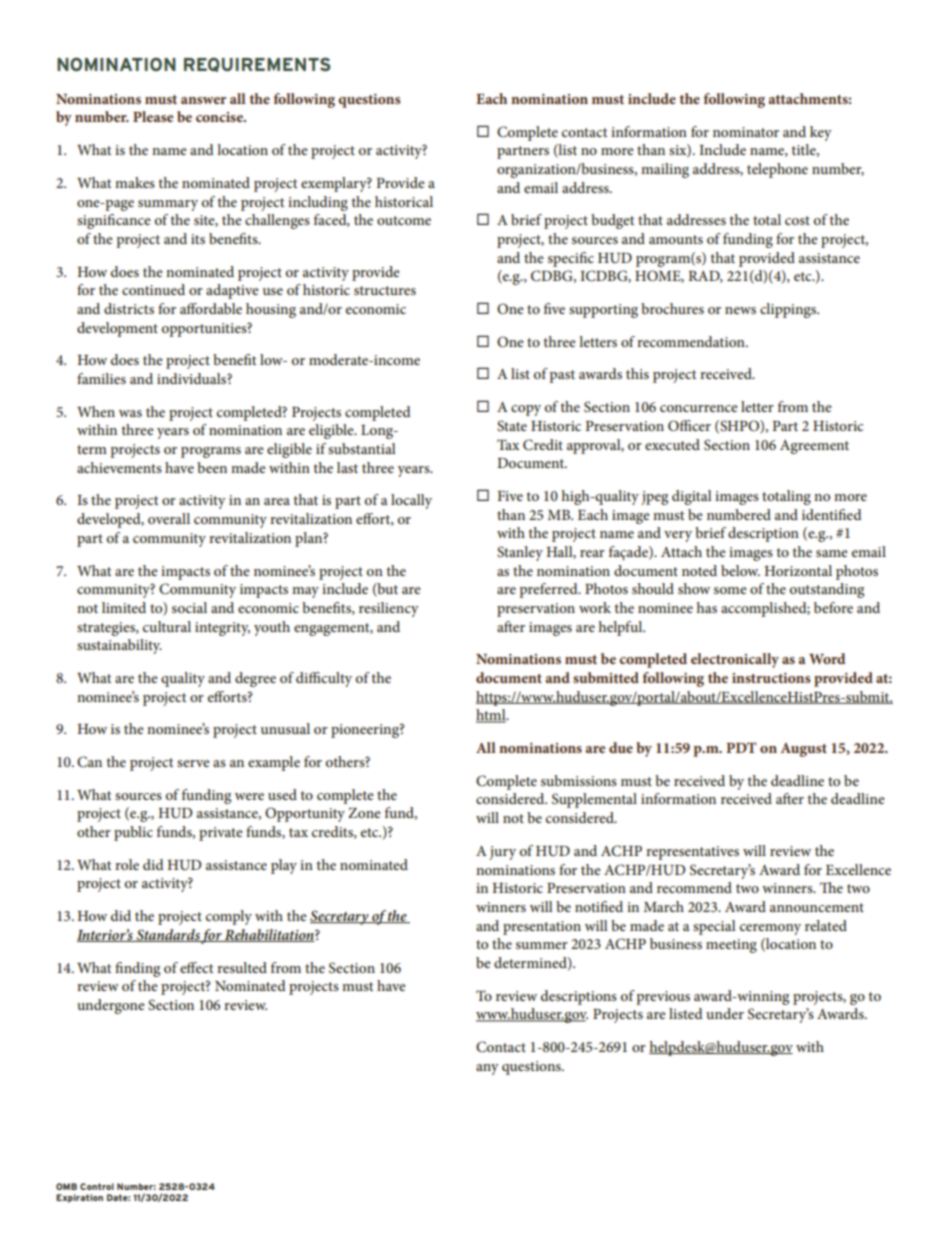  Describe the element at coordinates (735, 660) in the page. I see `electronically` at that location.
